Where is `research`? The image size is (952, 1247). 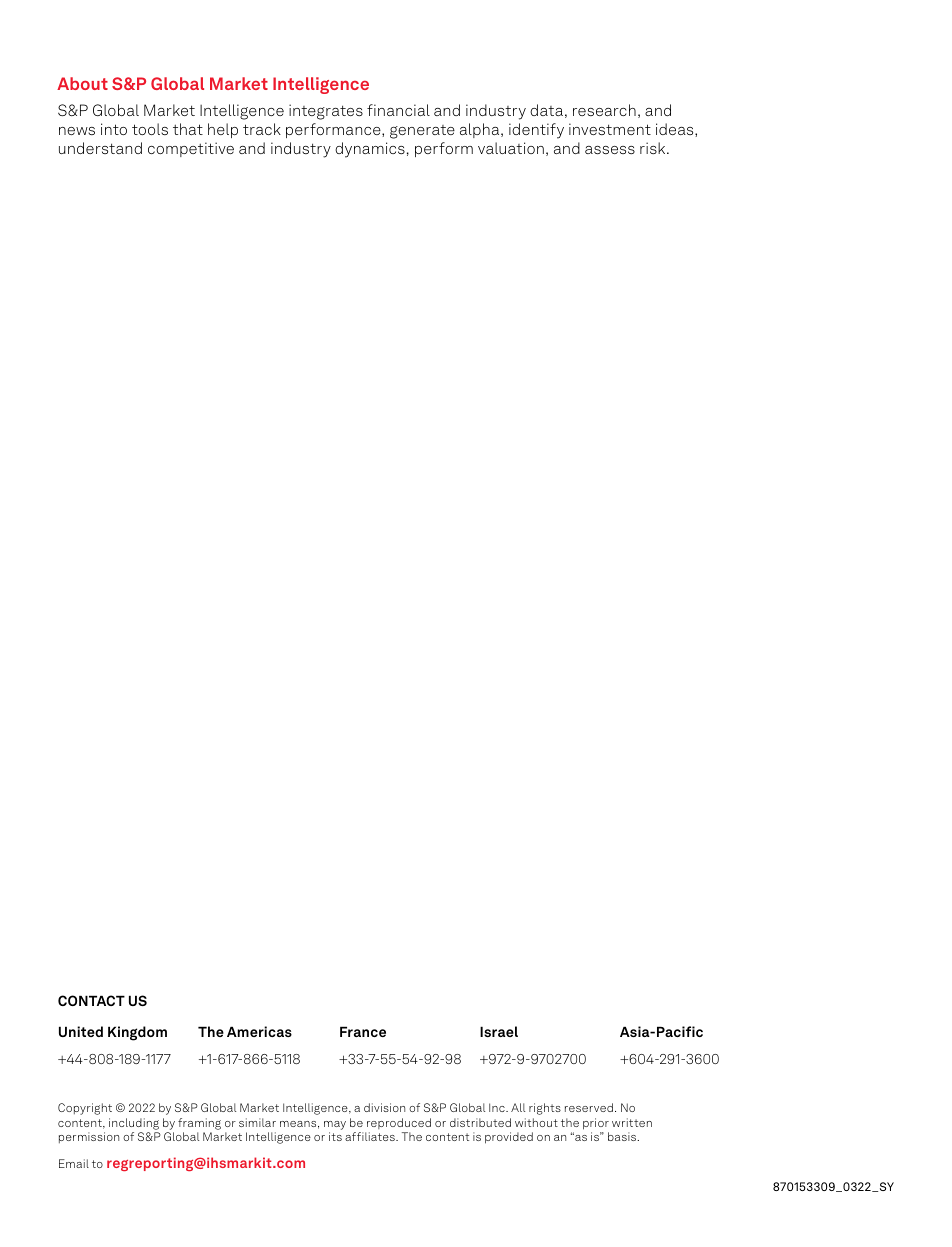 research is located at coordinates (604, 110).
